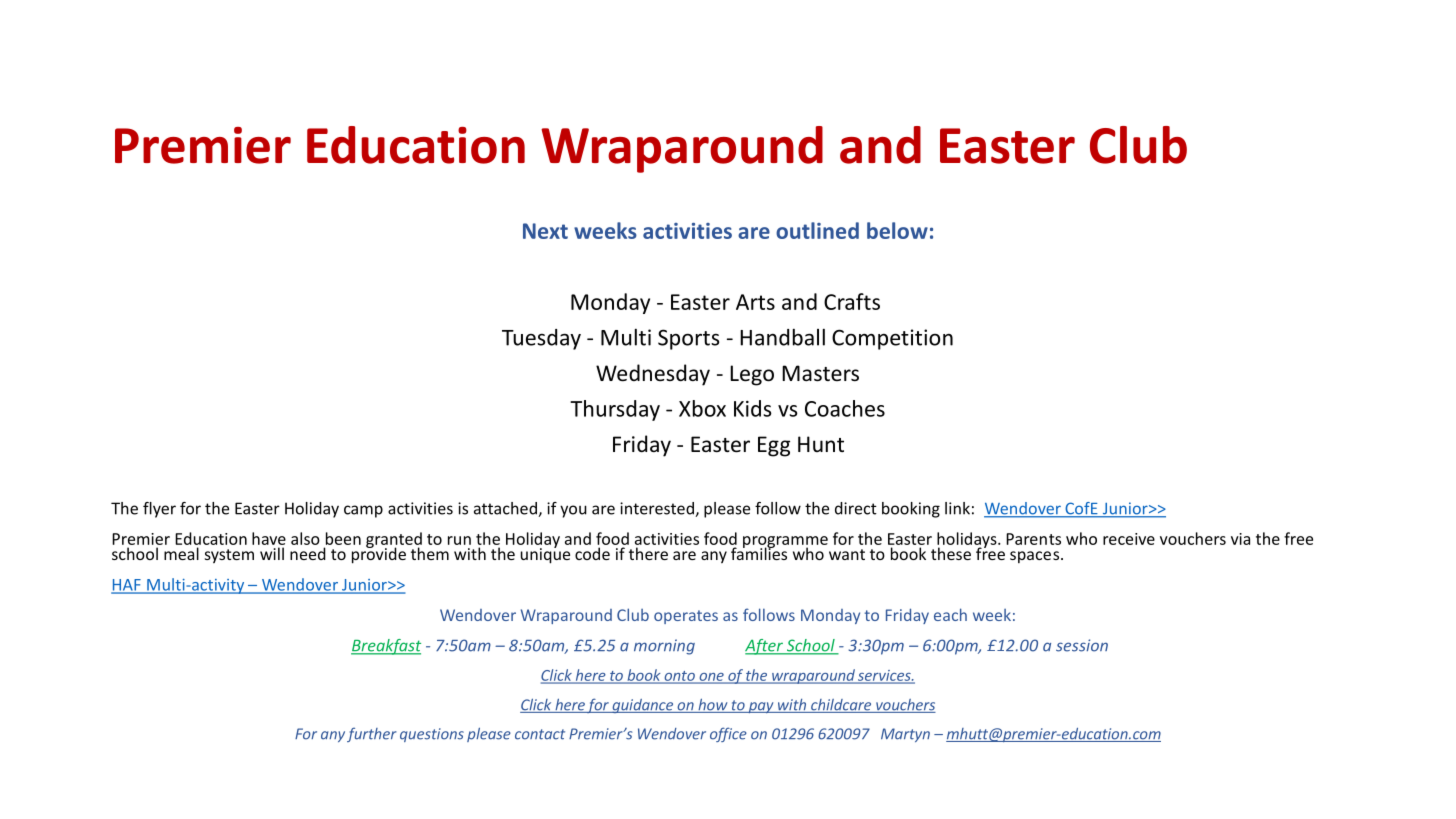 This screenshot has width=1456, height=819. I want to click on how, so click(713, 706).
